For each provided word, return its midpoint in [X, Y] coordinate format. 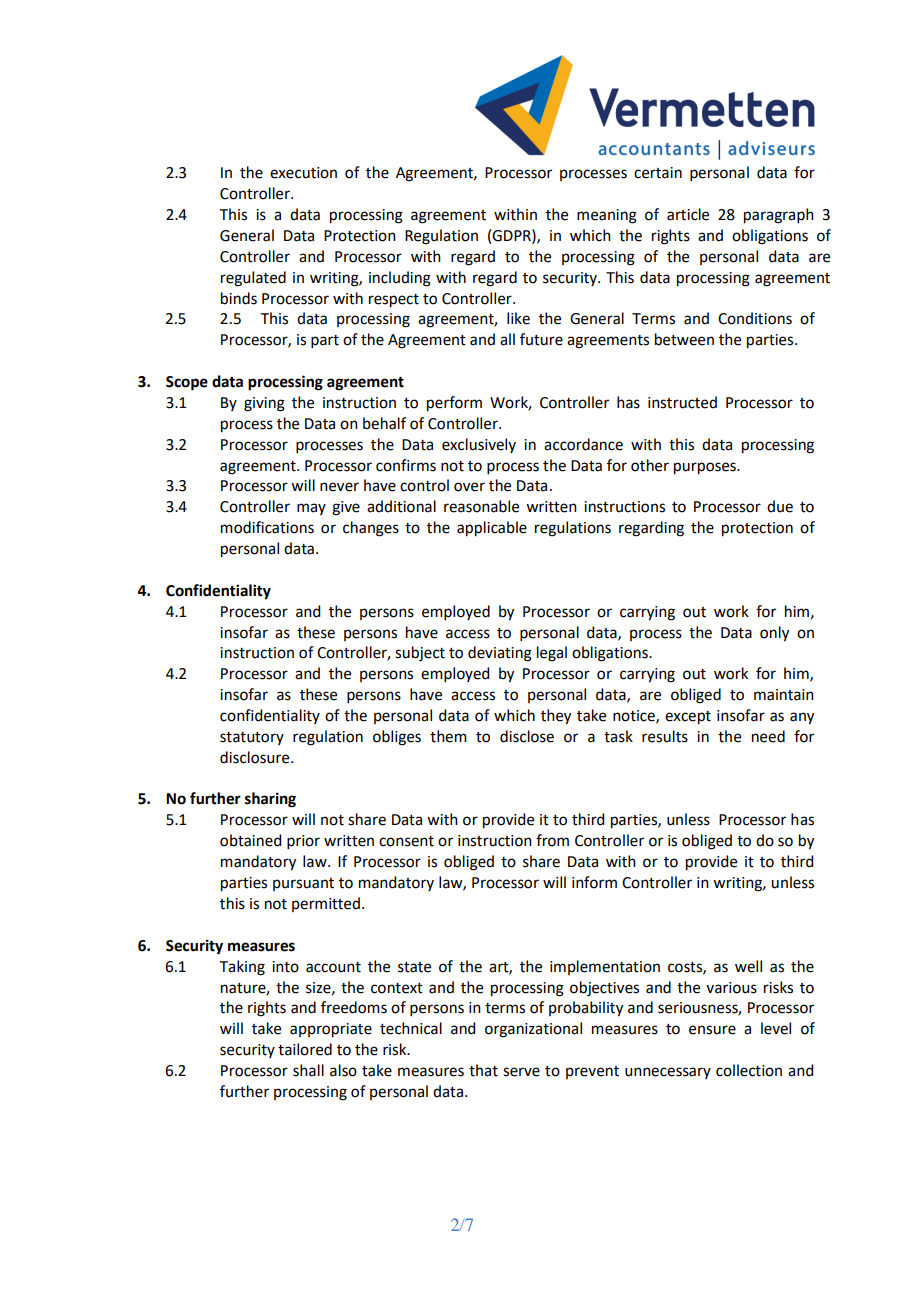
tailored [305, 1049]
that [483, 1070]
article [688, 214]
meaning [607, 216]
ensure [712, 1030]
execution [303, 173]
